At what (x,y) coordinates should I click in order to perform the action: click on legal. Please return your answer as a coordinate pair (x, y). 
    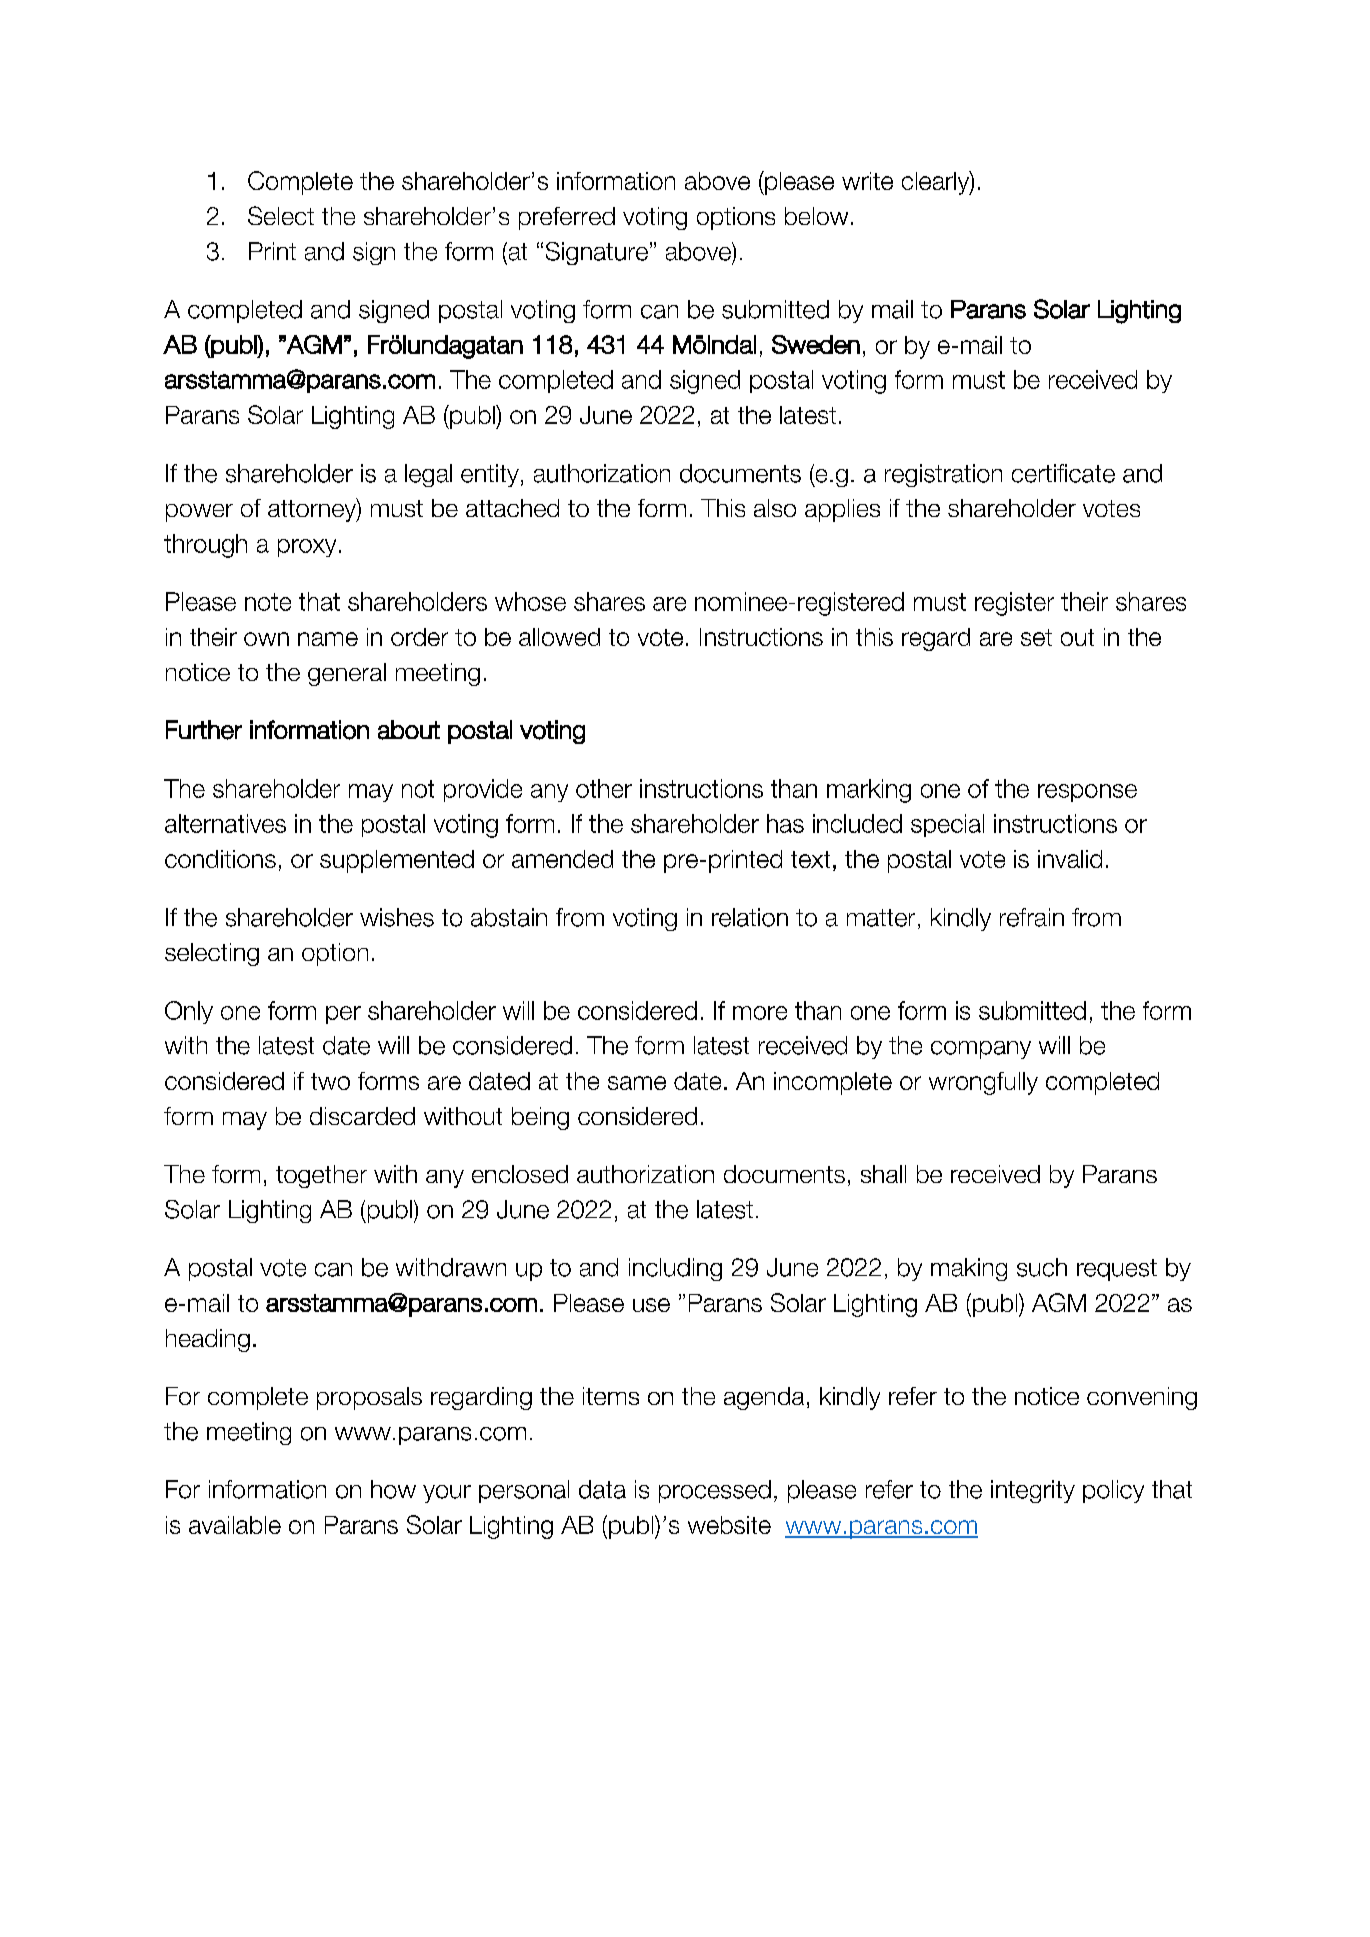
    Looking at the image, I should click on (428, 475).
